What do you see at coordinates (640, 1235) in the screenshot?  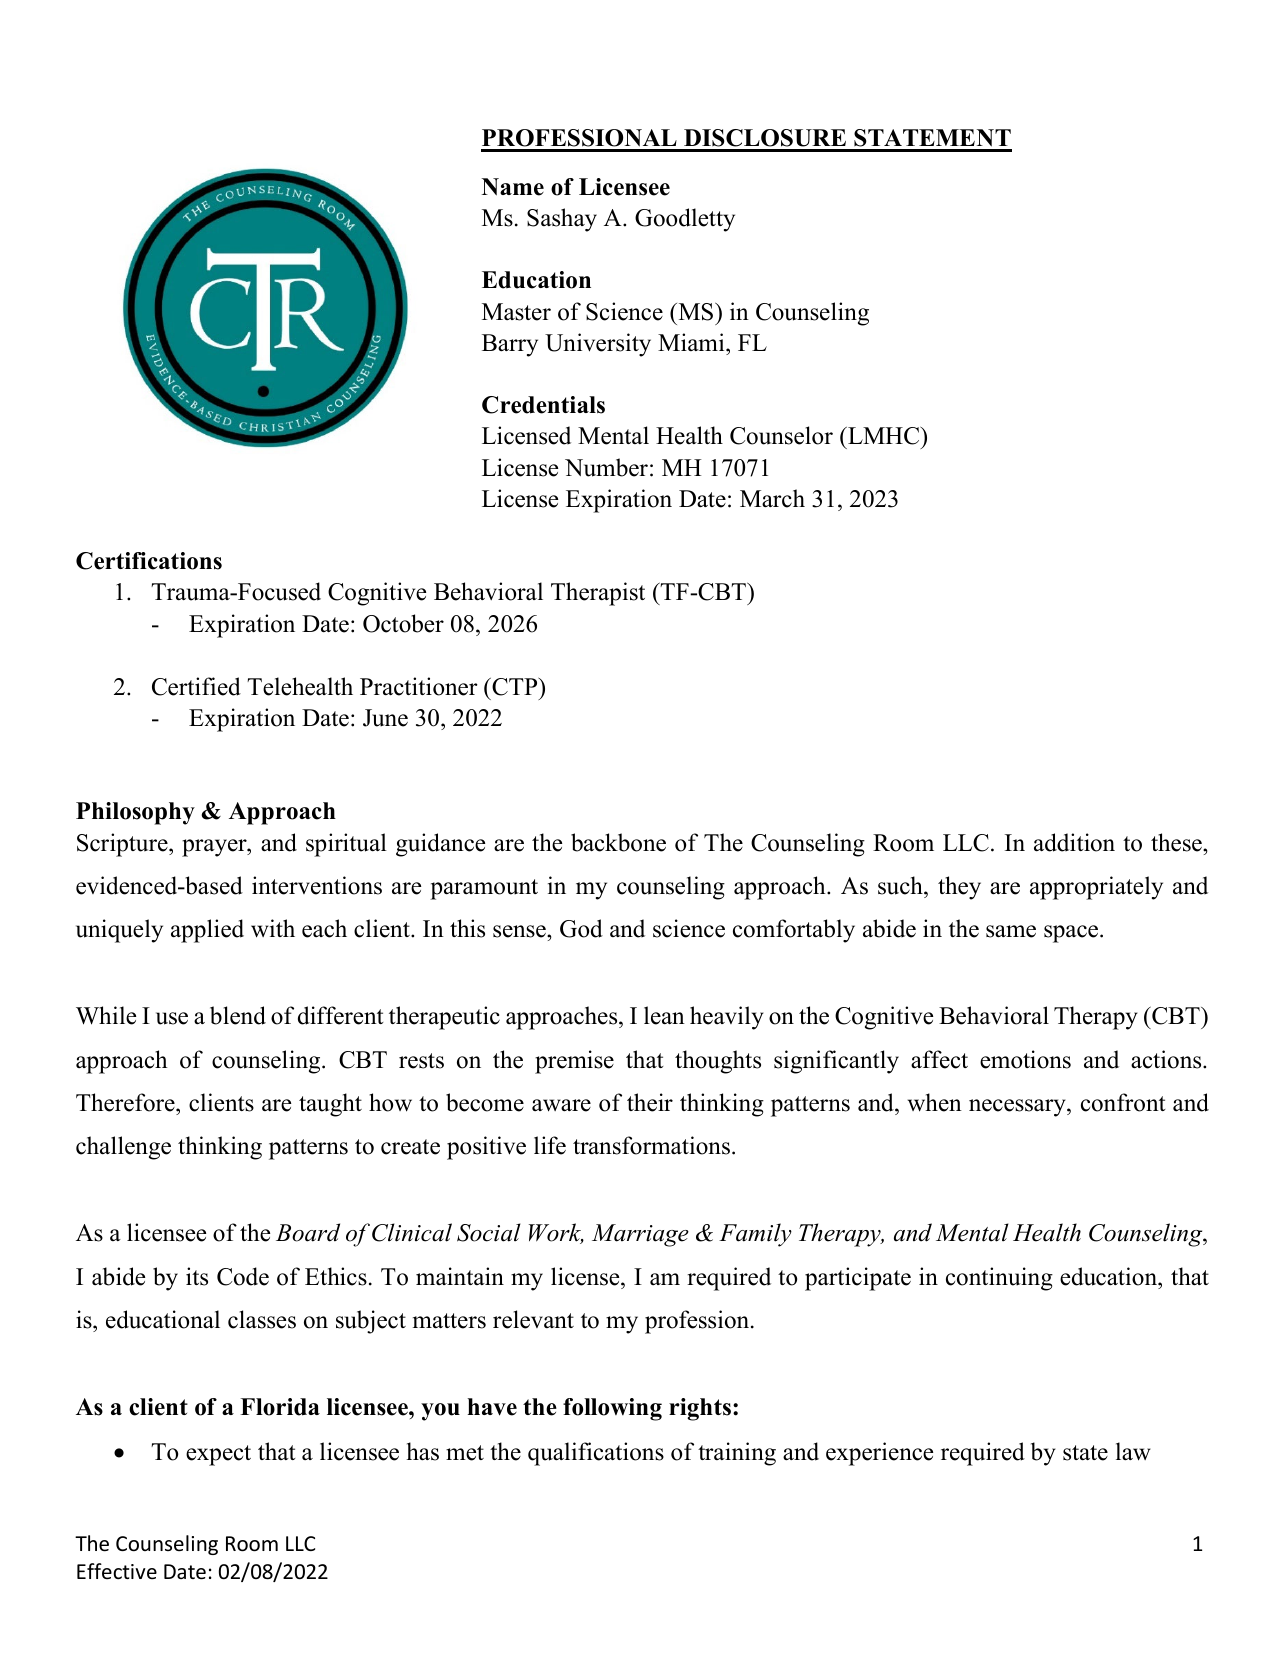 I see `Marriage` at bounding box center [640, 1235].
